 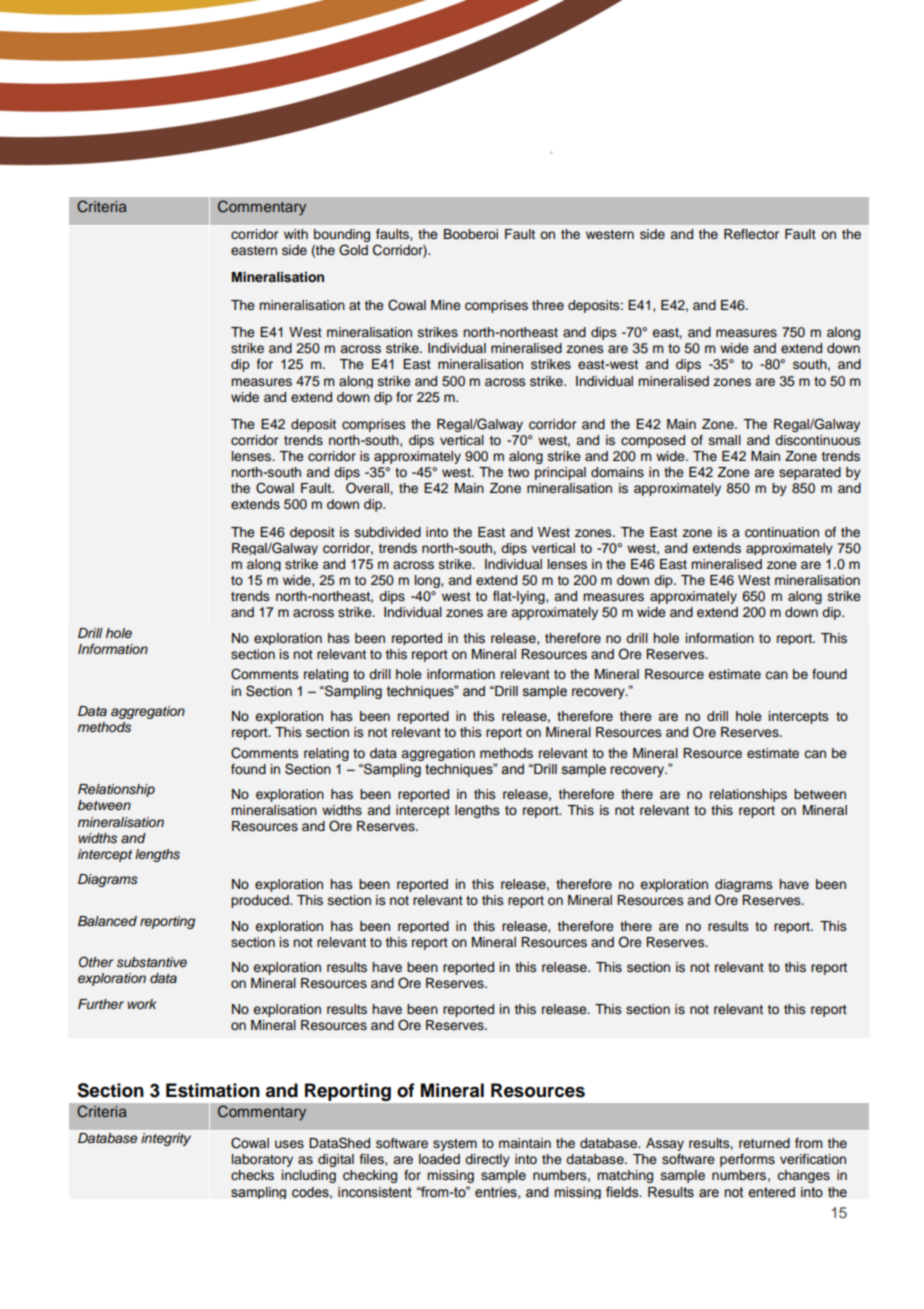 I want to click on returned, so click(x=764, y=1143).
